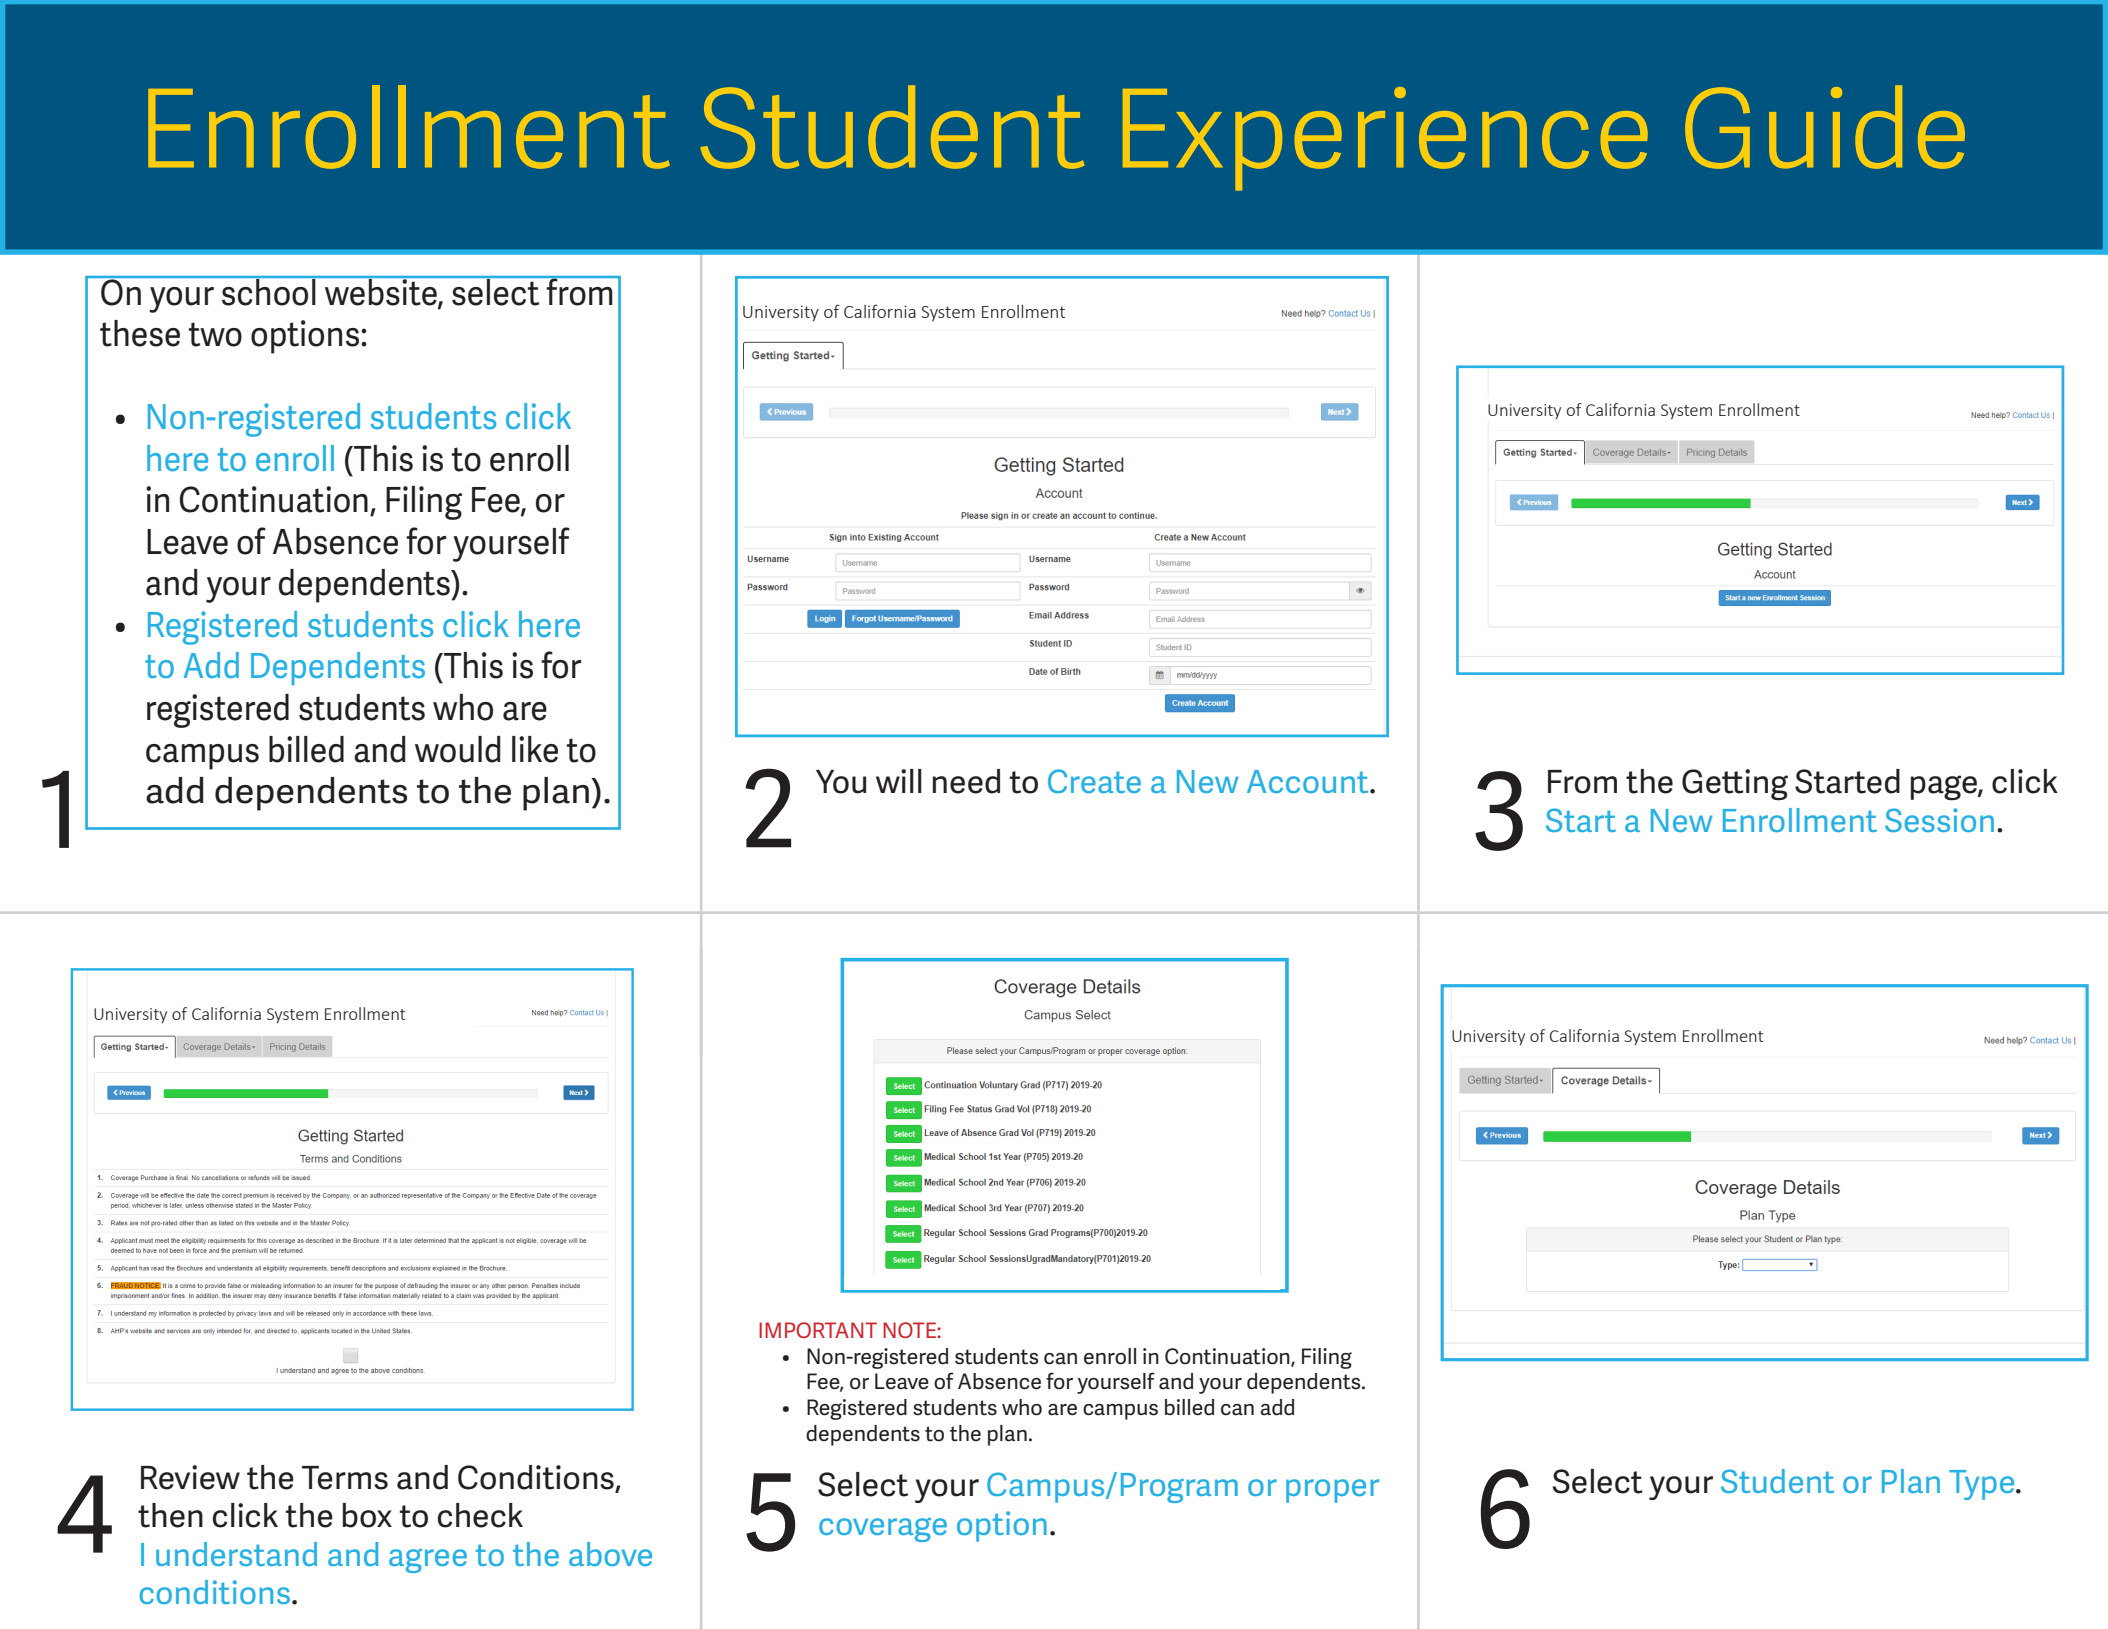  What do you see at coordinates (367, 1515) in the image?
I see `box` at bounding box center [367, 1515].
